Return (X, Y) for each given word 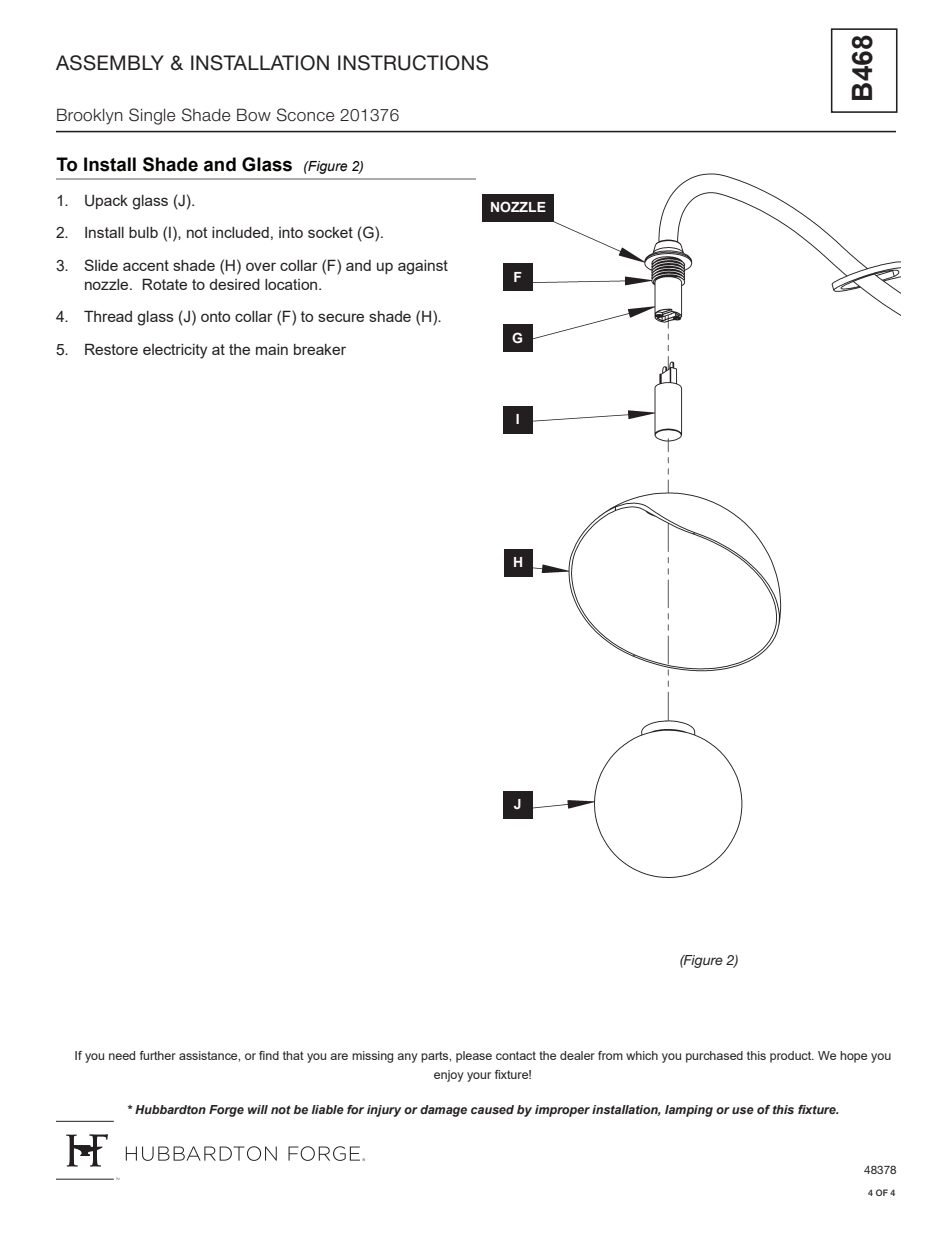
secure (341, 317)
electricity (175, 351)
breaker (320, 349)
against (423, 267)
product (792, 1057)
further (158, 1055)
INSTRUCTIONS (413, 63)
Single (152, 116)
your (479, 1077)
